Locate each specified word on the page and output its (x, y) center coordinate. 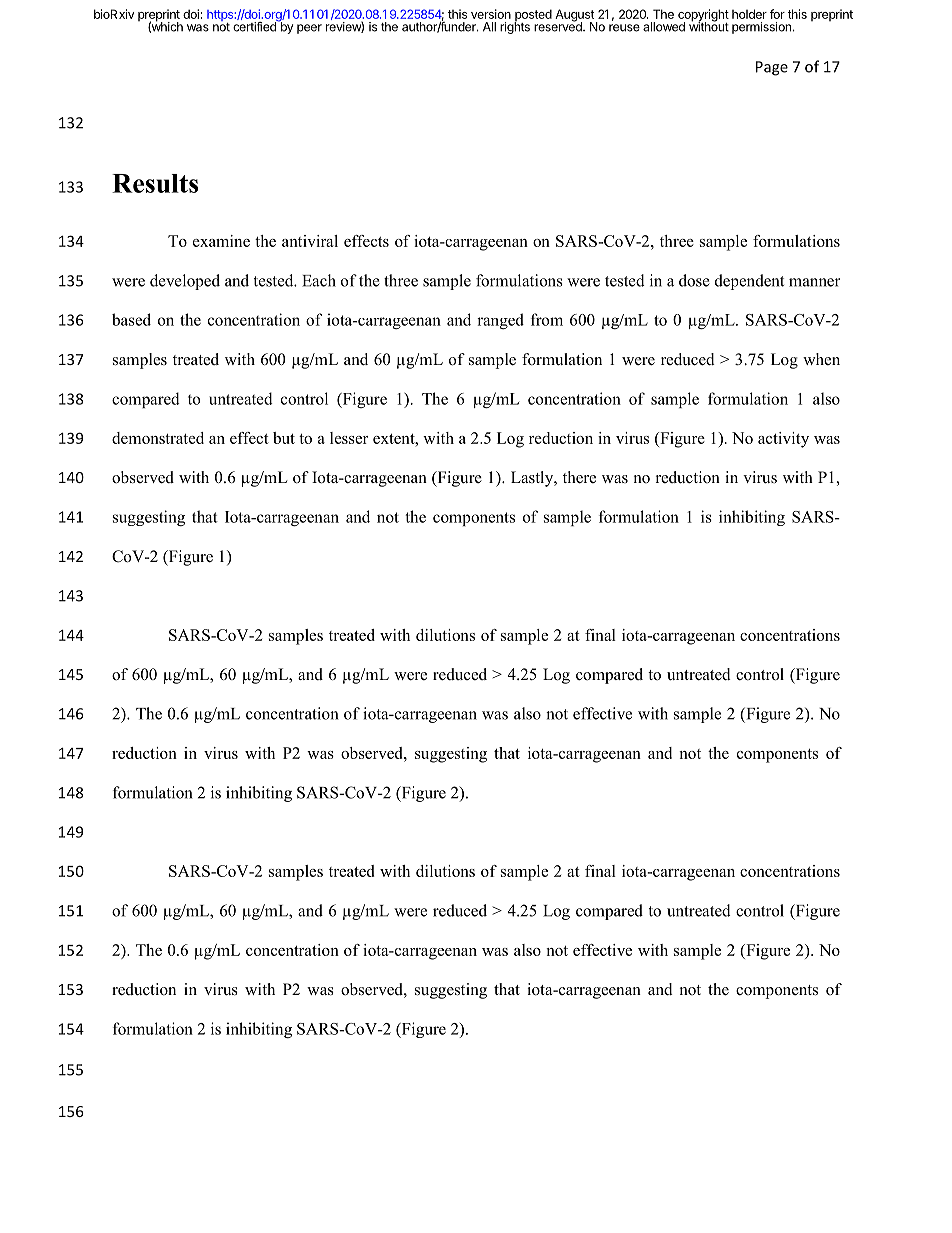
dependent (749, 282)
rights (515, 27)
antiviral (310, 241)
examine (221, 241)
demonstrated (158, 438)
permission (761, 28)
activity (783, 440)
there (579, 477)
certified (255, 26)
